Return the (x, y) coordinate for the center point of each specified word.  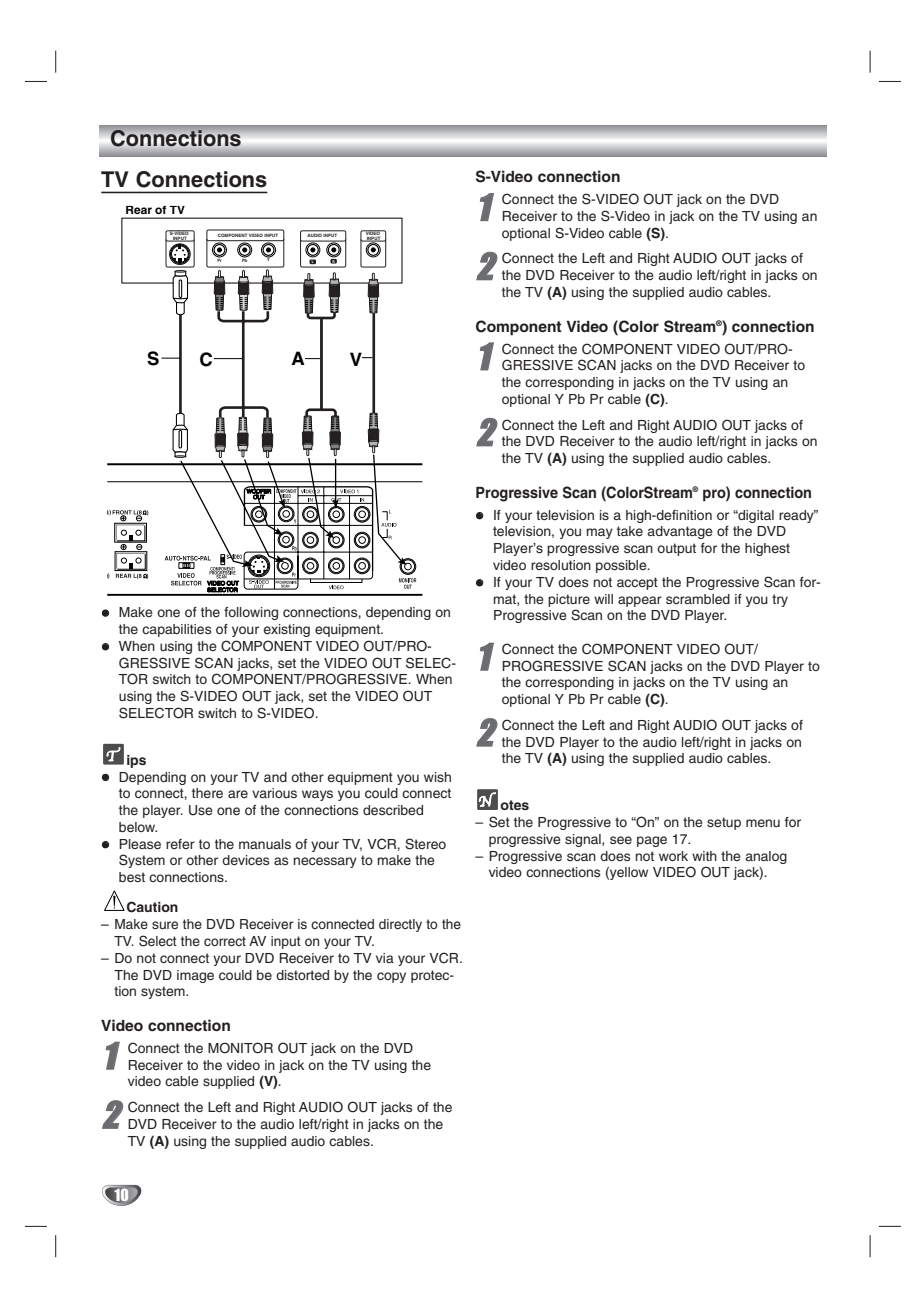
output (676, 549)
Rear (139, 210)
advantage (680, 532)
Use (201, 810)
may (600, 533)
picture (569, 600)
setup (724, 823)
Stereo (425, 844)
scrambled (698, 599)
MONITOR (240, 1048)
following (251, 613)
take (630, 531)
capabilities (176, 630)
